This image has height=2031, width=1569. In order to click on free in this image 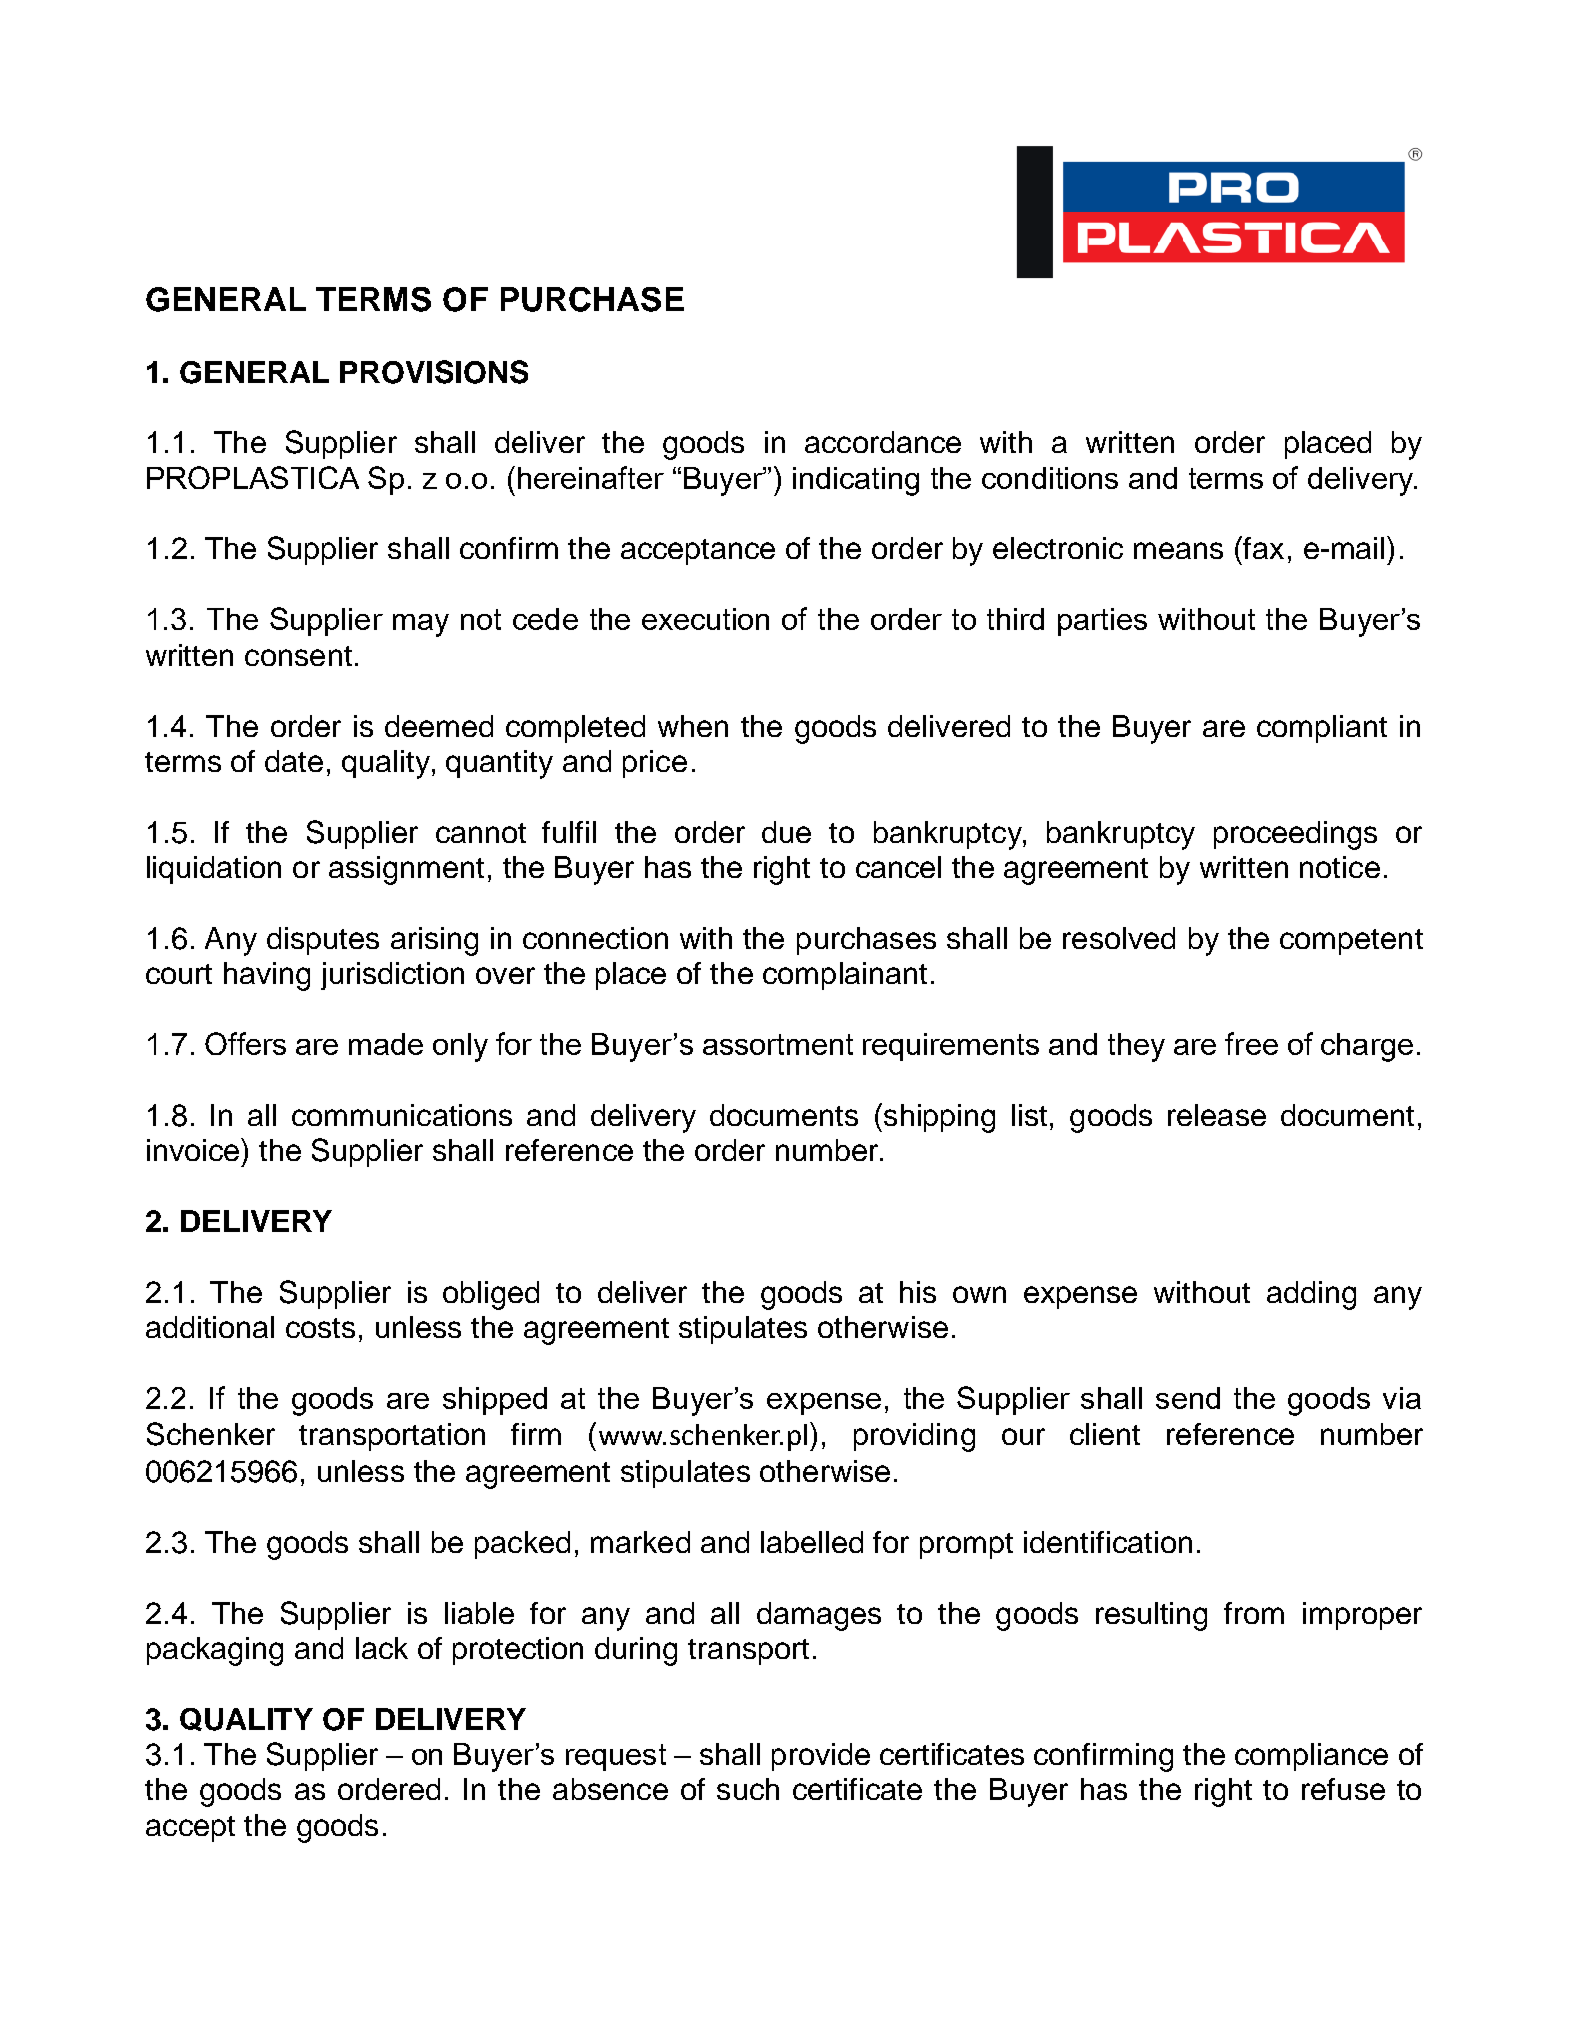, I will do `click(1251, 1043)`.
